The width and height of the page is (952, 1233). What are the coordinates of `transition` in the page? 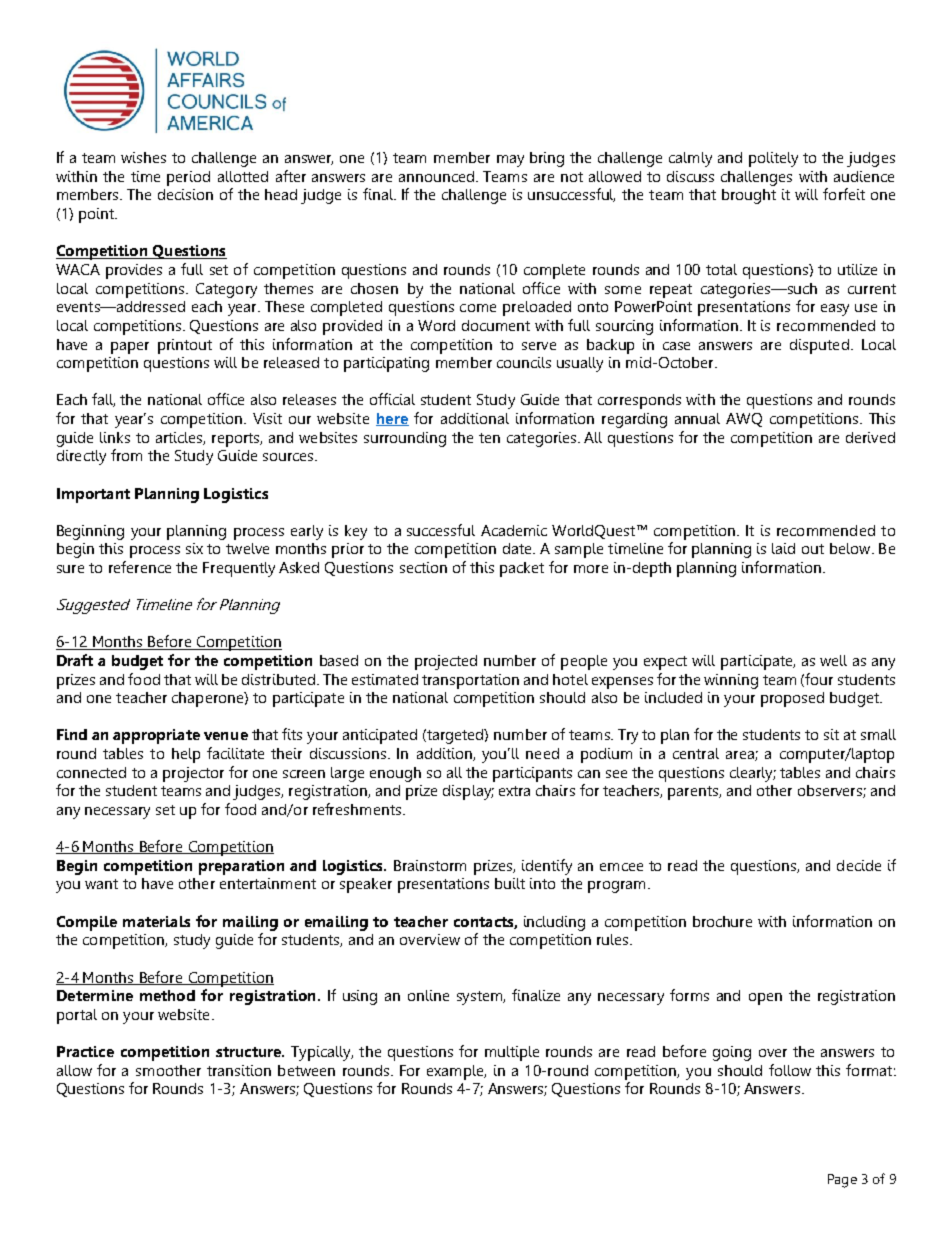 It's located at (239, 1070).
